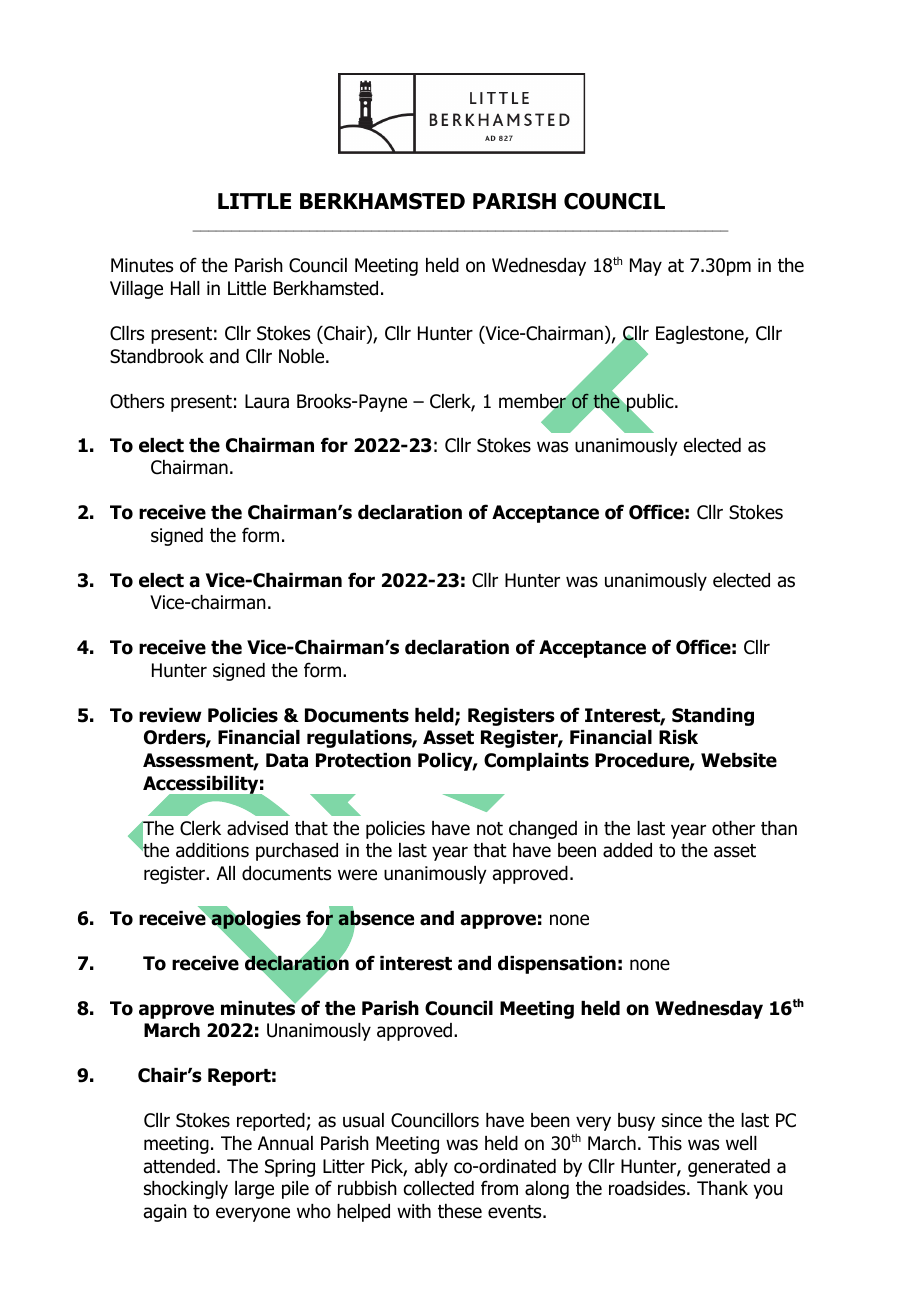 This screenshot has height=1308, width=924. Describe the element at coordinates (627, 850) in the screenshot. I see `added` at that location.
